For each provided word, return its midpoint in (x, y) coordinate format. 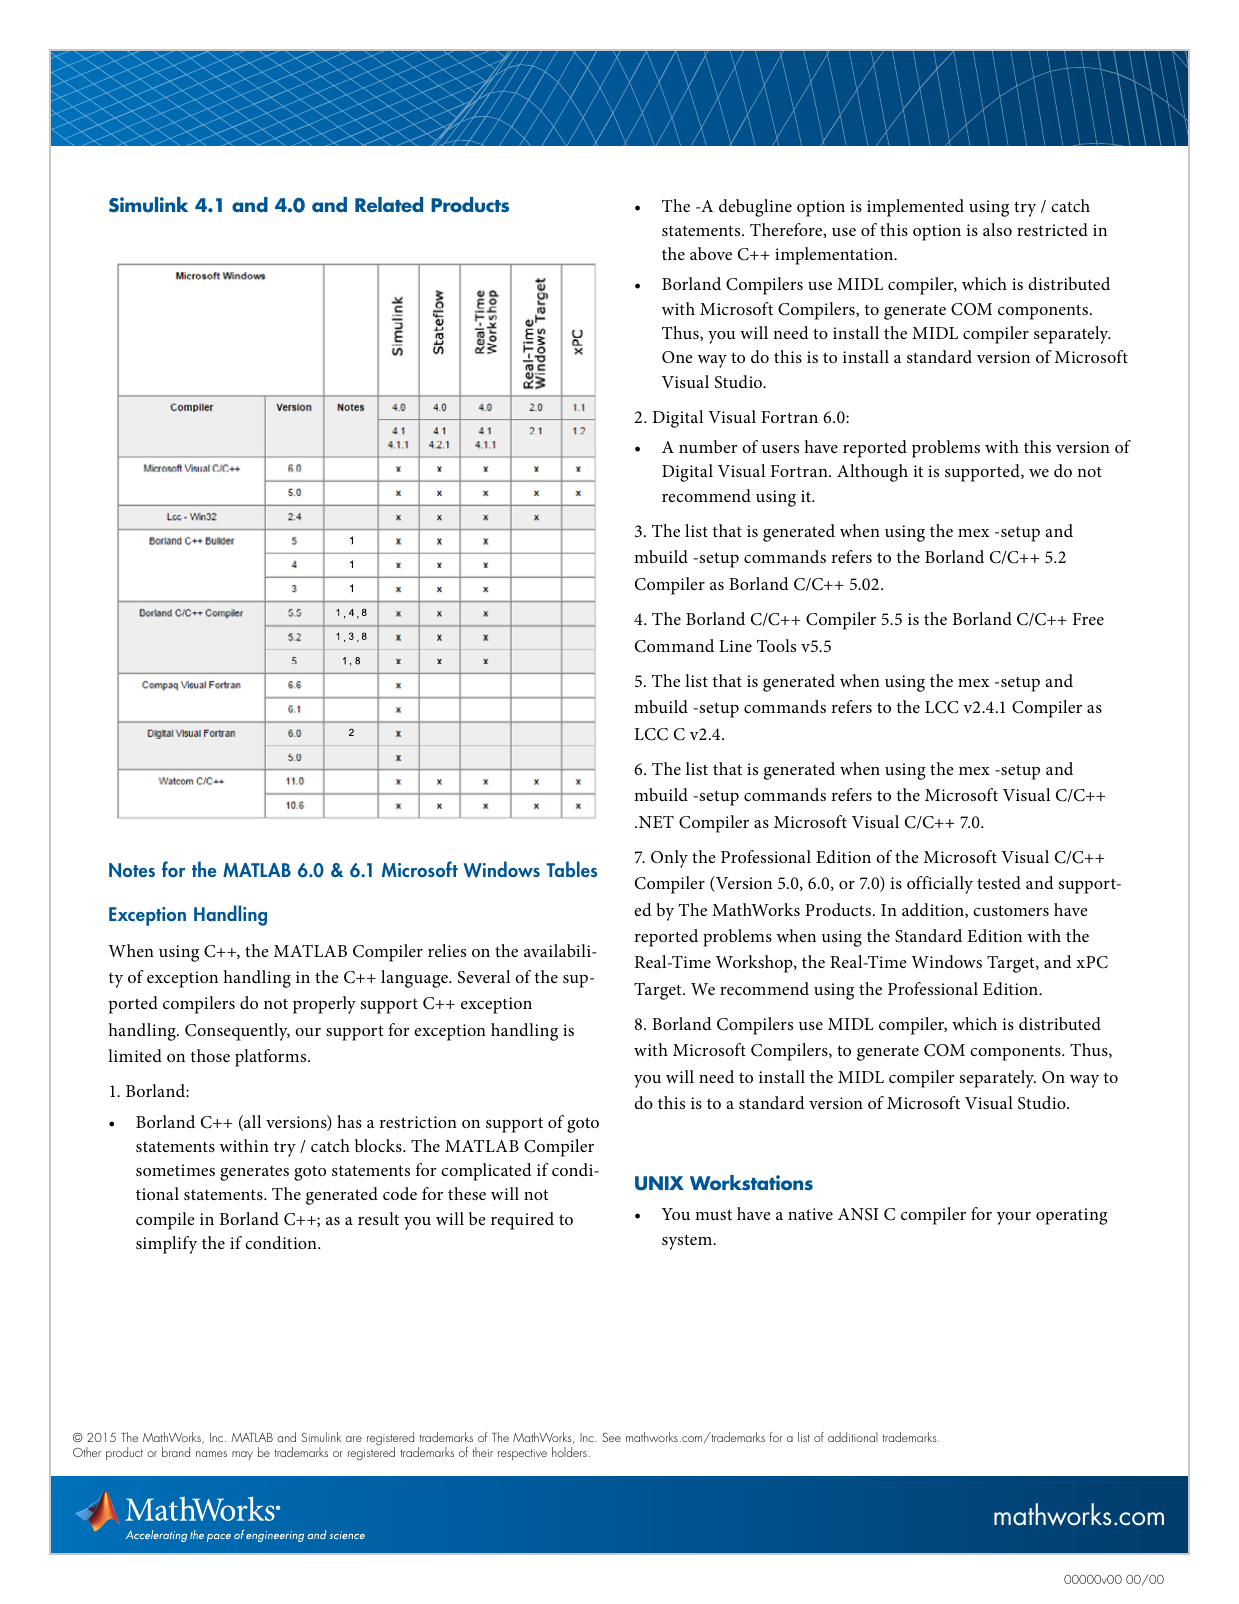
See (611, 1437)
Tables (572, 869)
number (708, 446)
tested (999, 882)
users (780, 449)
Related (389, 205)
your (1014, 1218)
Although (872, 473)
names (211, 1454)
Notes (132, 870)
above (711, 253)
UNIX (659, 1183)
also (997, 229)
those (210, 1055)
